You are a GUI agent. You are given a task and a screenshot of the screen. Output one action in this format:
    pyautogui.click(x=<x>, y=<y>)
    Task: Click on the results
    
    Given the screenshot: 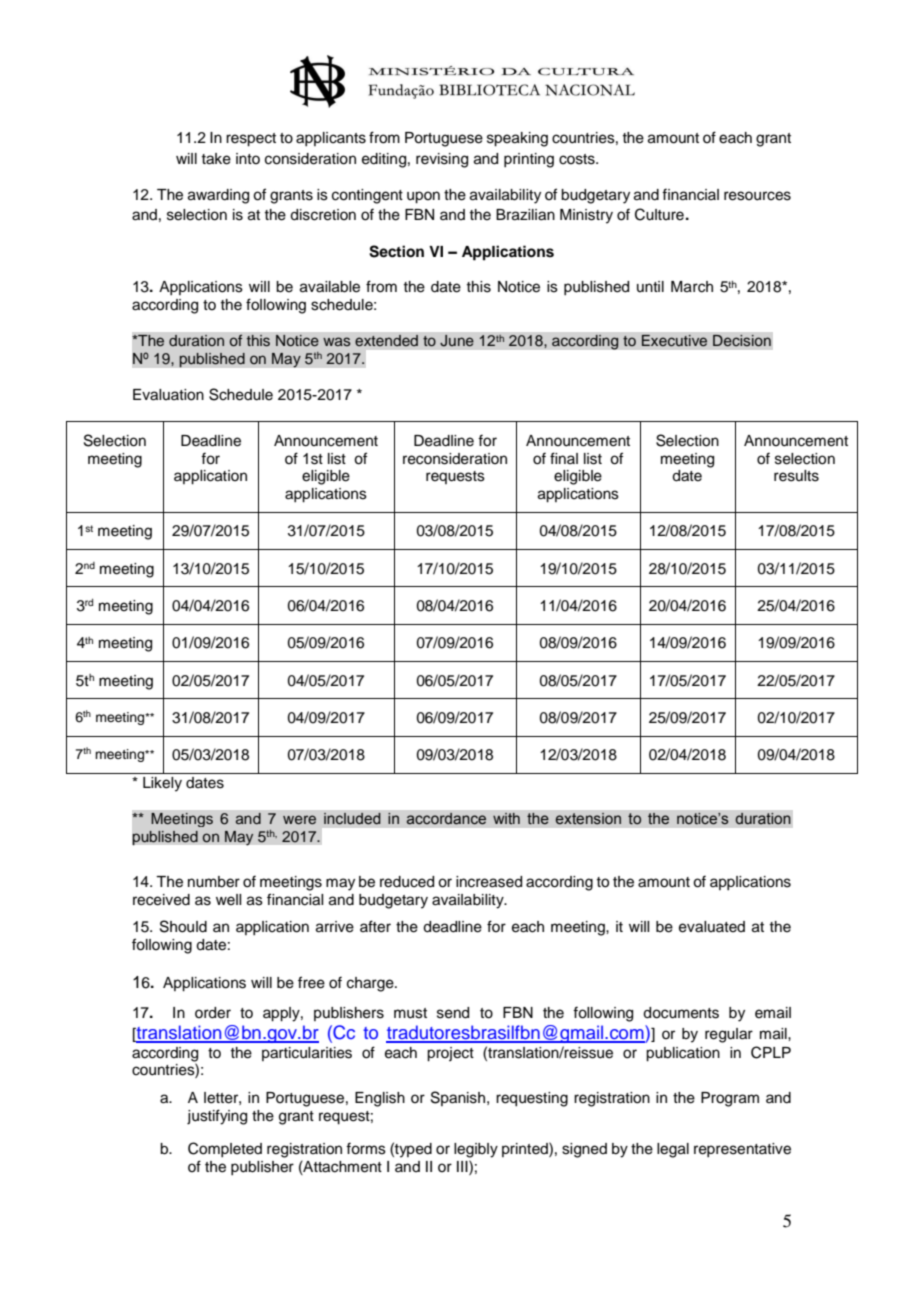 What is the action you would take?
    pyautogui.click(x=796, y=476)
